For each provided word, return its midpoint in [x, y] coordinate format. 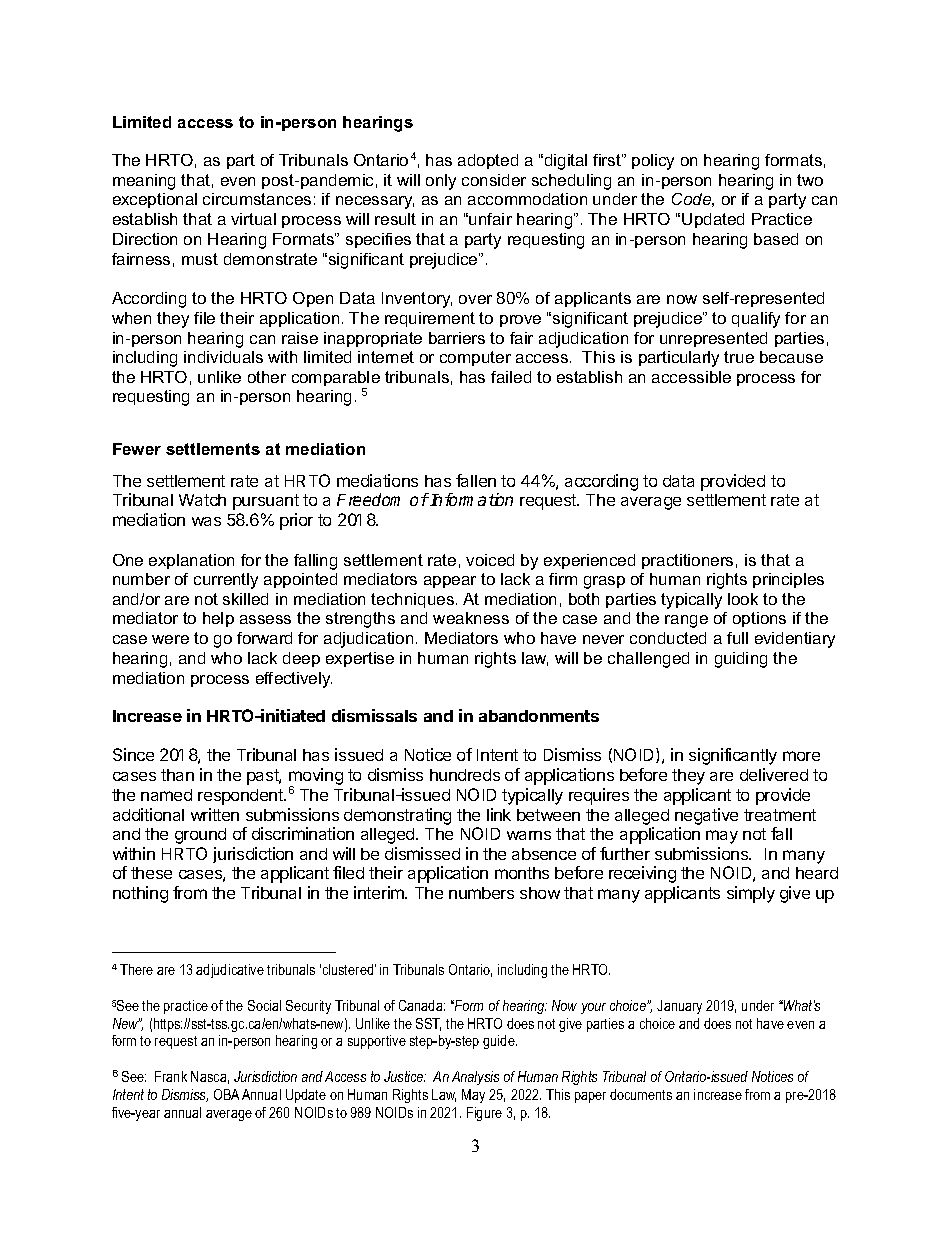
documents [641, 1094]
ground [200, 836]
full [737, 638]
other [267, 377]
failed [511, 377]
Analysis [475, 1078]
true [739, 357]
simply [751, 894]
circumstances [257, 199]
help [218, 619]
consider [494, 180]
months [522, 873]
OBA [226, 1094]
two [810, 180]
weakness [471, 618]
